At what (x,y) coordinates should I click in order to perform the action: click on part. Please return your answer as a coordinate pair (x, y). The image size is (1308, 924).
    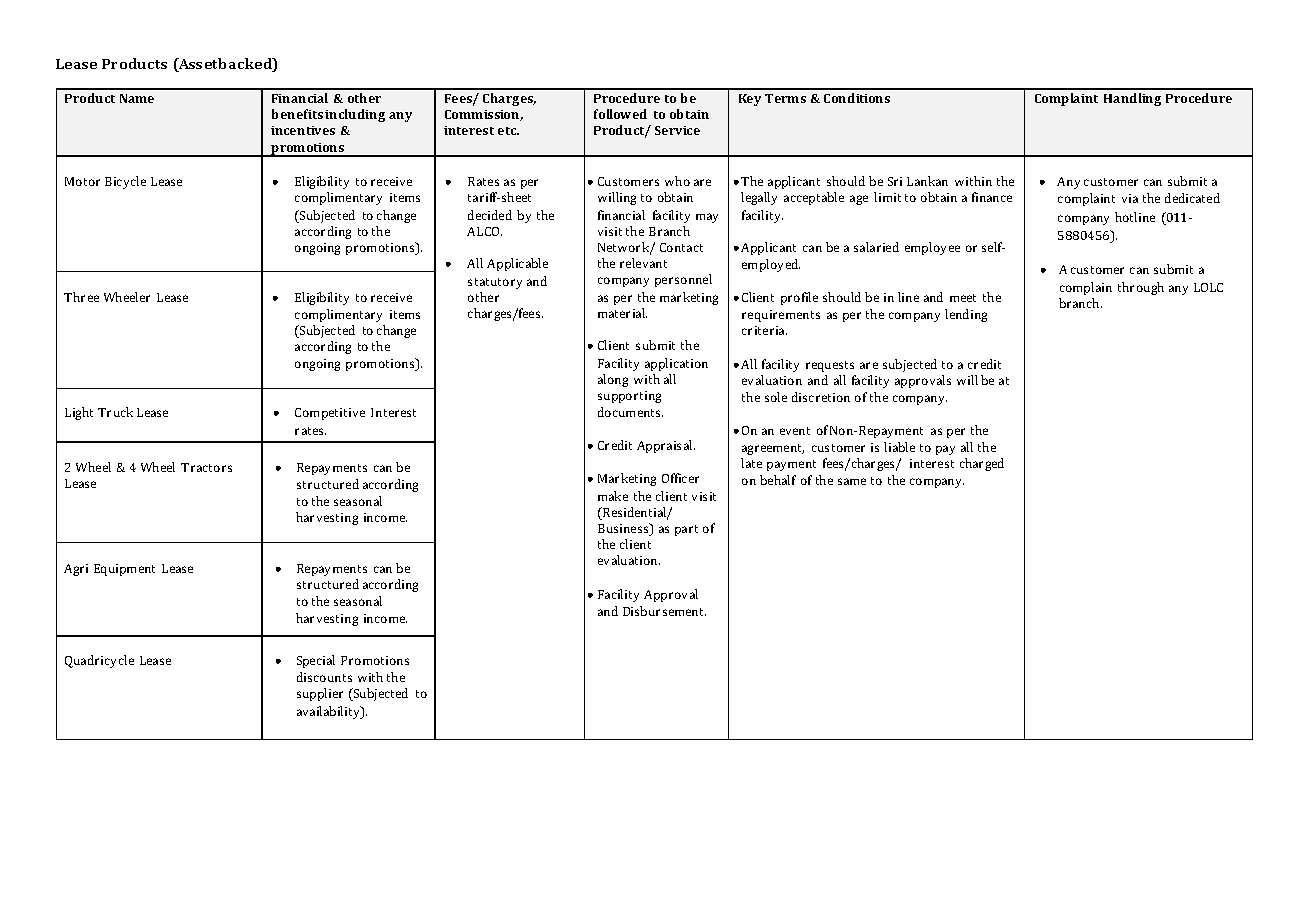
    Looking at the image, I should click on (686, 530).
